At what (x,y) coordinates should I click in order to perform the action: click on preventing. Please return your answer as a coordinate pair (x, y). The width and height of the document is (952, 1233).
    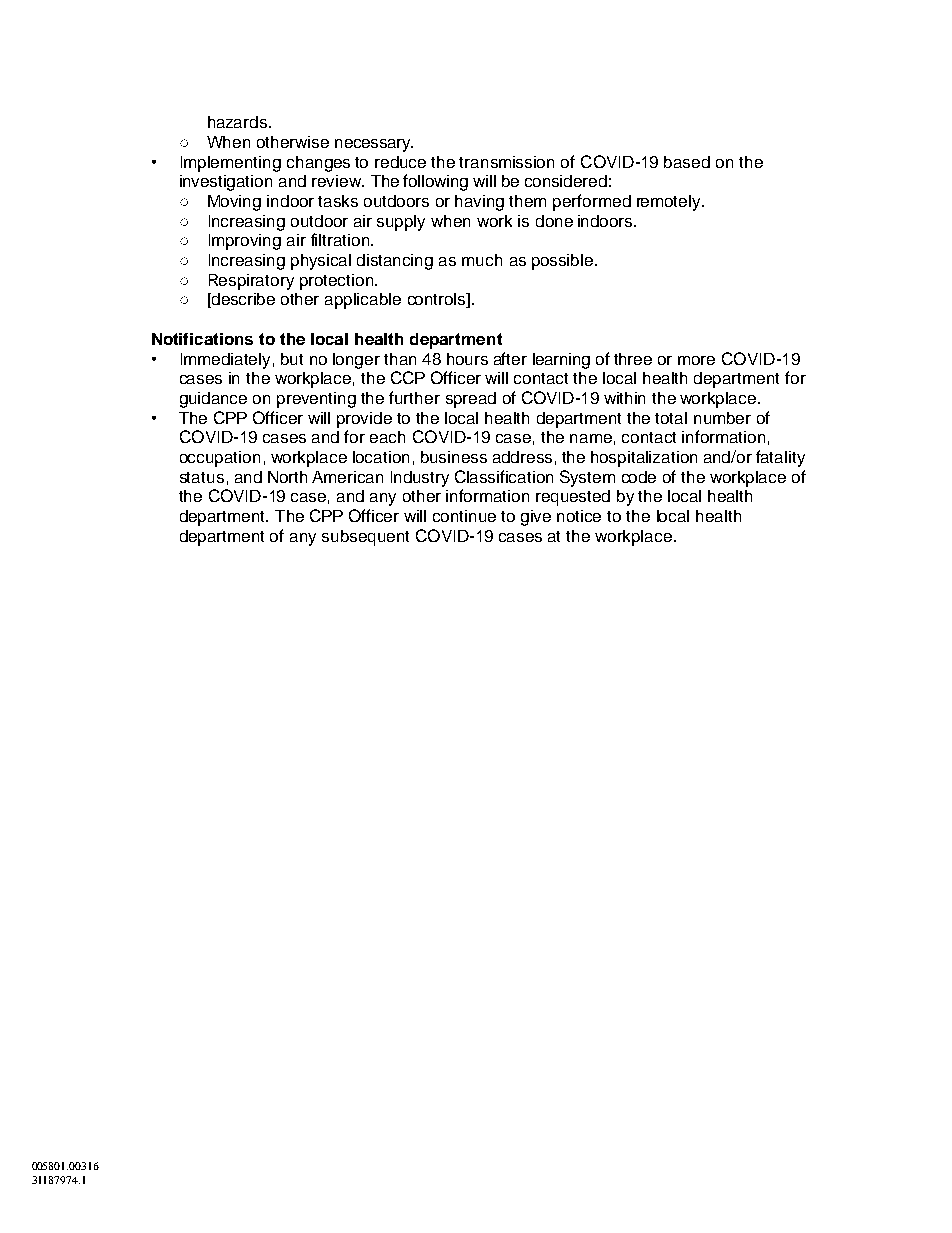
    Looking at the image, I should click on (316, 400).
